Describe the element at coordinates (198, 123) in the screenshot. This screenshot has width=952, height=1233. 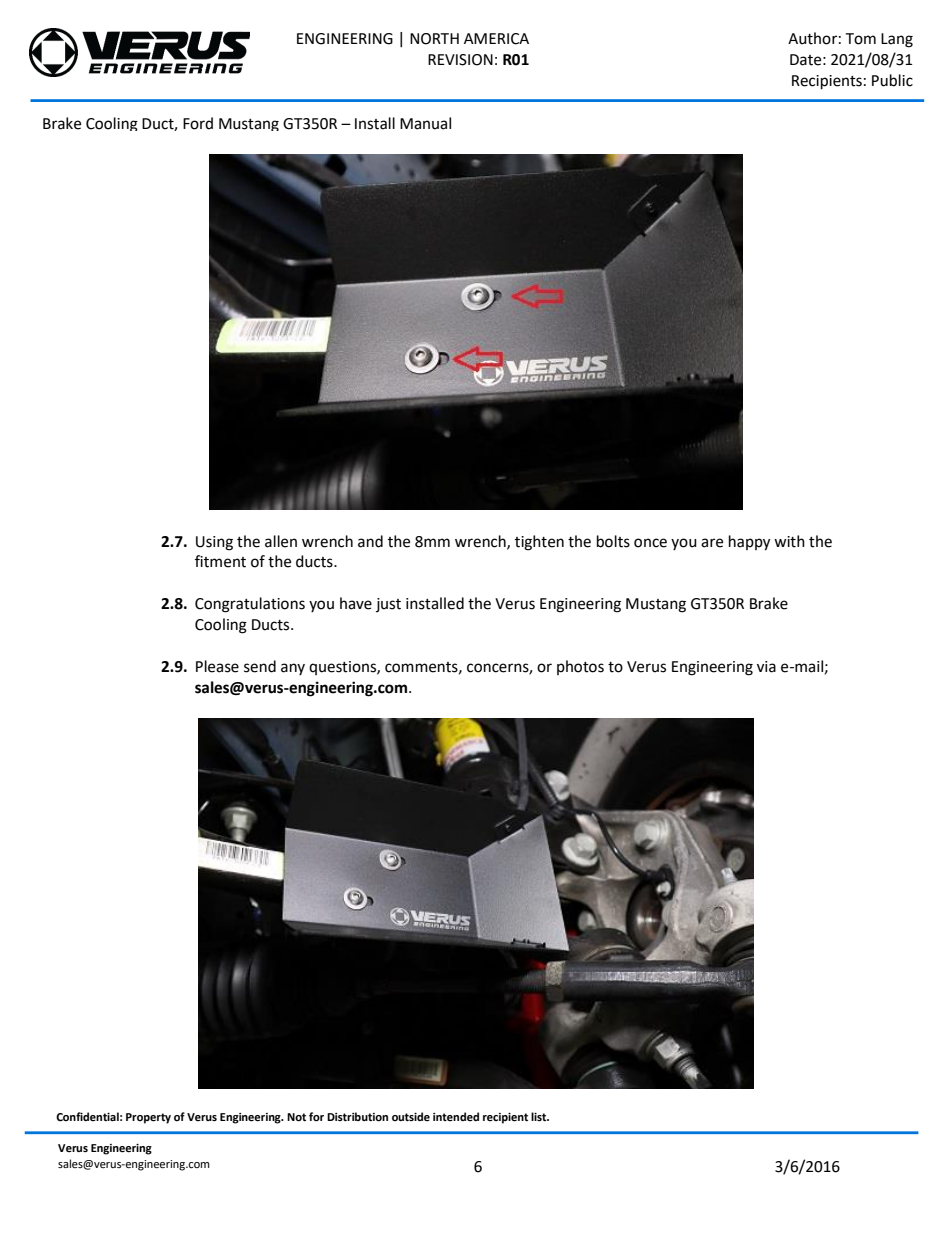
I see `Ford` at that location.
